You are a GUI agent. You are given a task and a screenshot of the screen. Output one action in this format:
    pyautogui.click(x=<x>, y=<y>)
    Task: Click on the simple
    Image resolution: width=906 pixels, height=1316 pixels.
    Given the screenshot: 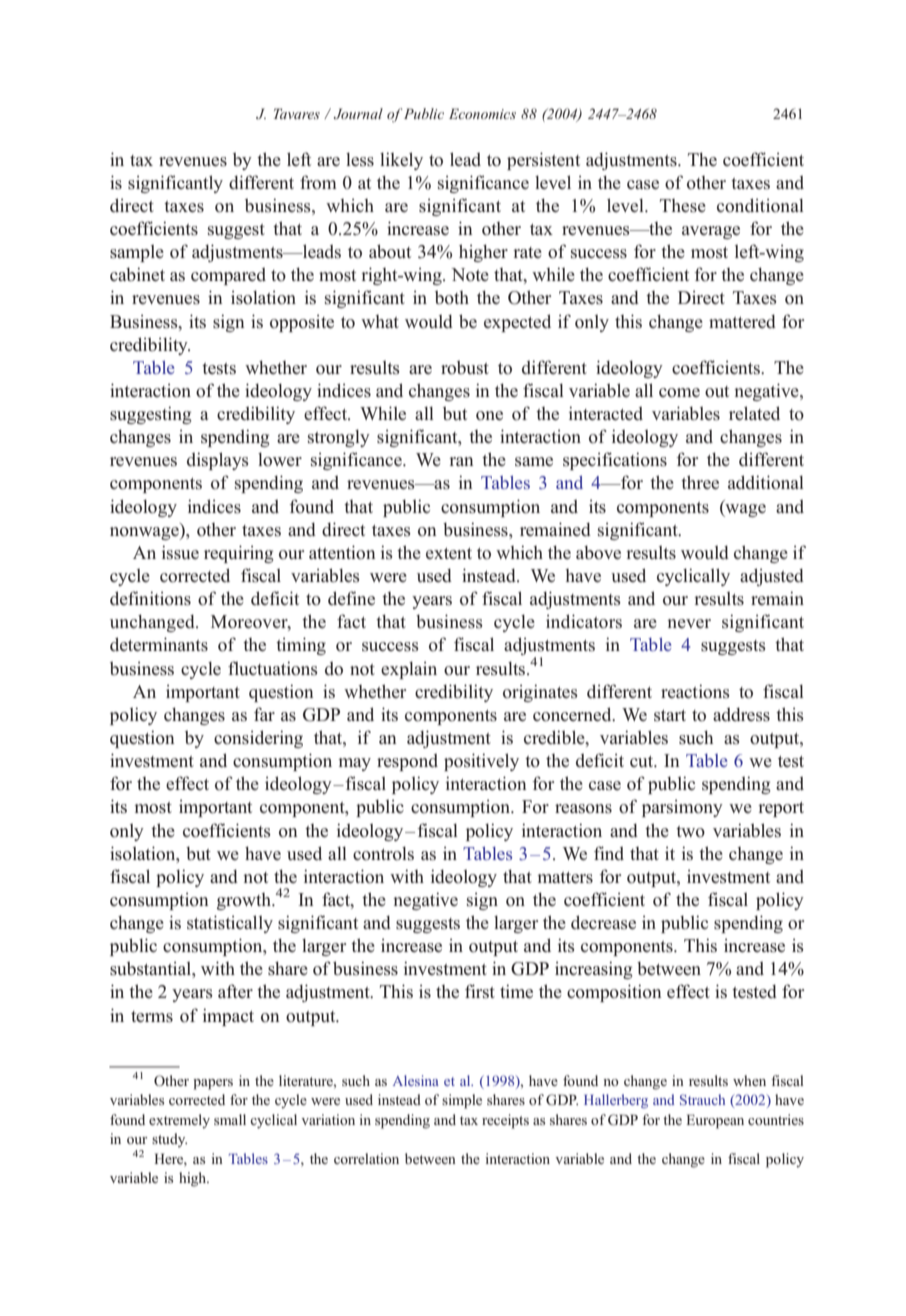 What is the action you would take?
    pyautogui.click(x=462, y=1101)
